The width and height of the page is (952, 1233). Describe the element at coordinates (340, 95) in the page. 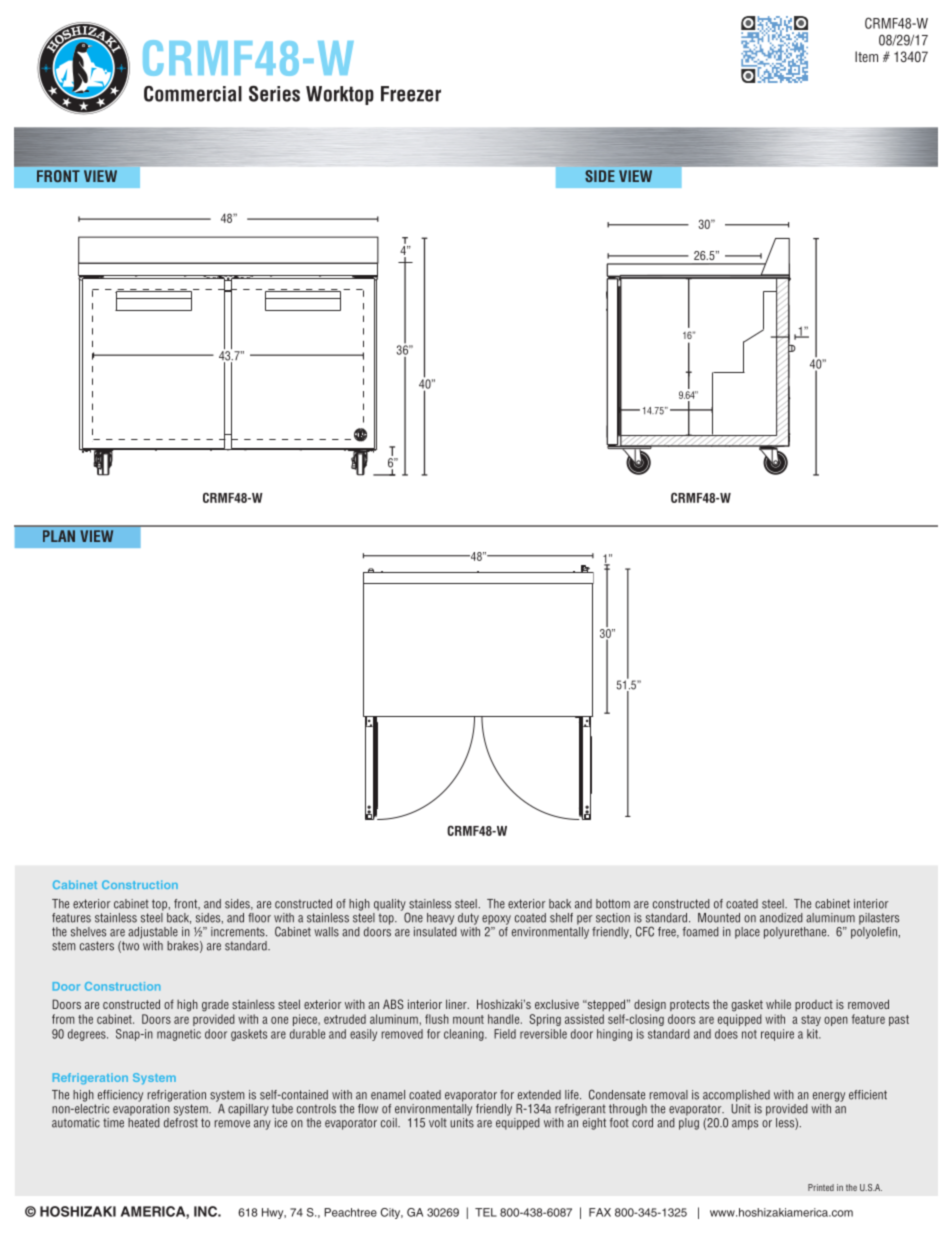

I see `Worktop` at that location.
